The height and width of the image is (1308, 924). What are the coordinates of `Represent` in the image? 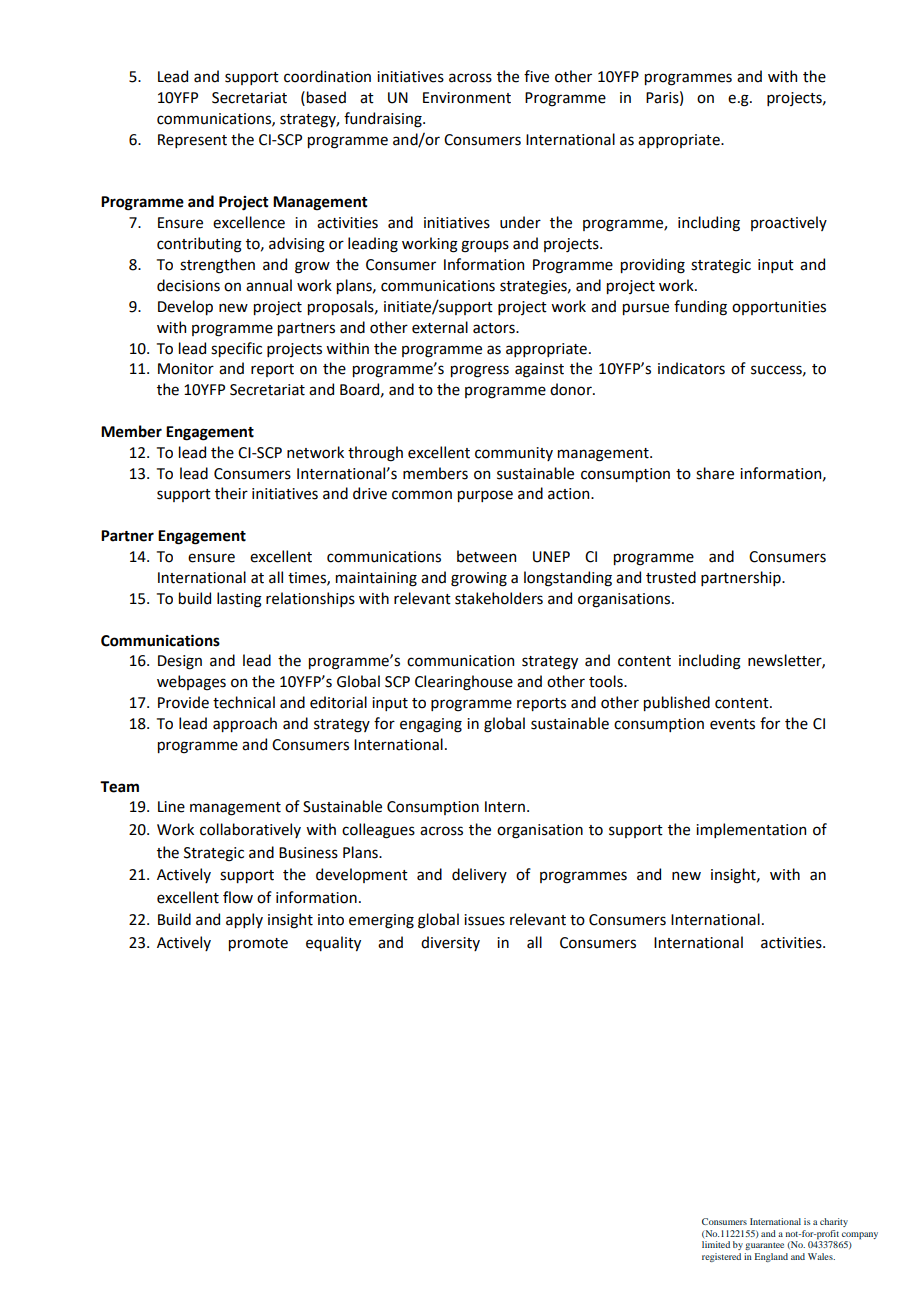 It's located at (192, 141).
